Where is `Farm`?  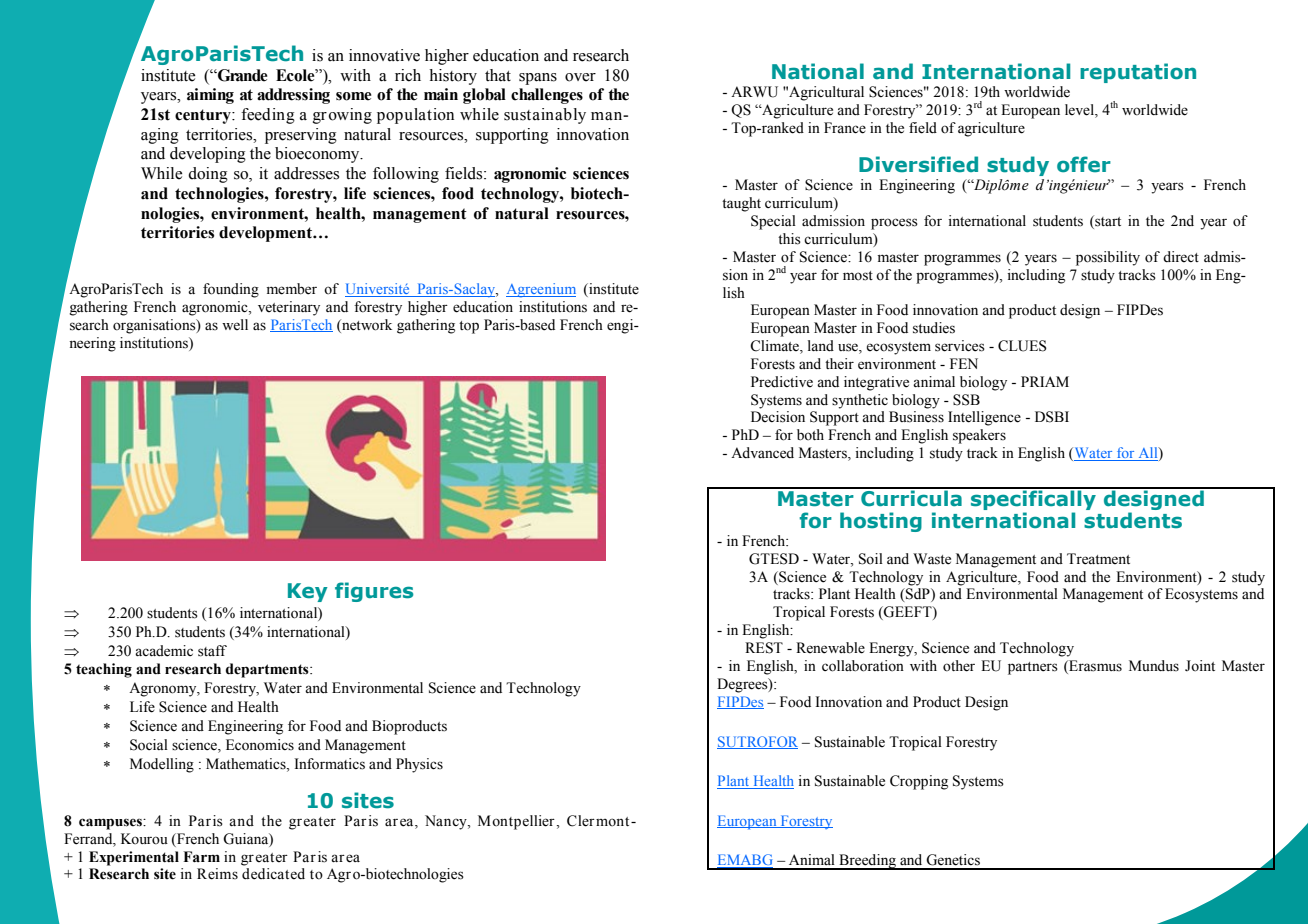 Farm is located at coordinates (201, 857).
